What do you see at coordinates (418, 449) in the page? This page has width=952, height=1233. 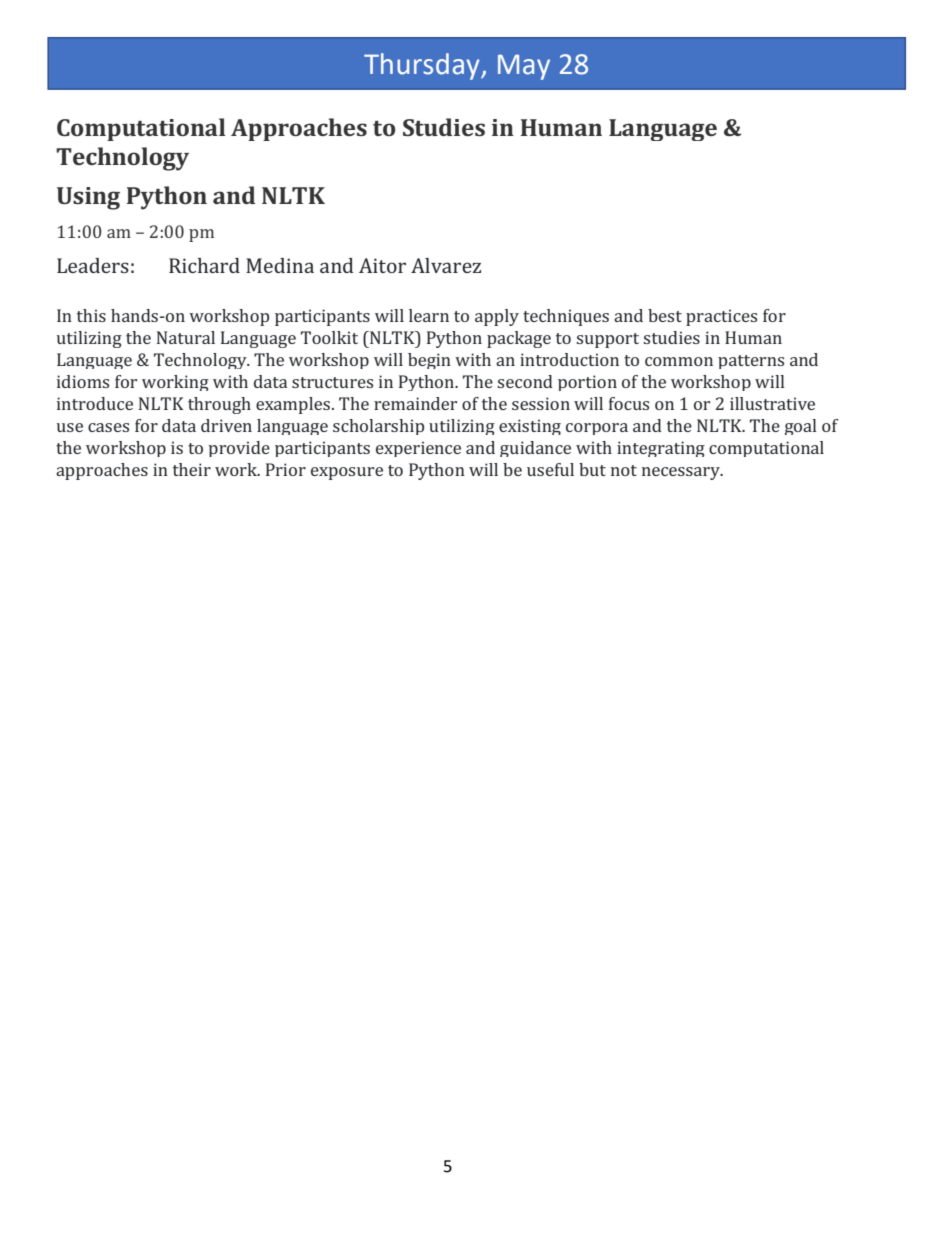 I see `experience` at bounding box center [418, 449].
